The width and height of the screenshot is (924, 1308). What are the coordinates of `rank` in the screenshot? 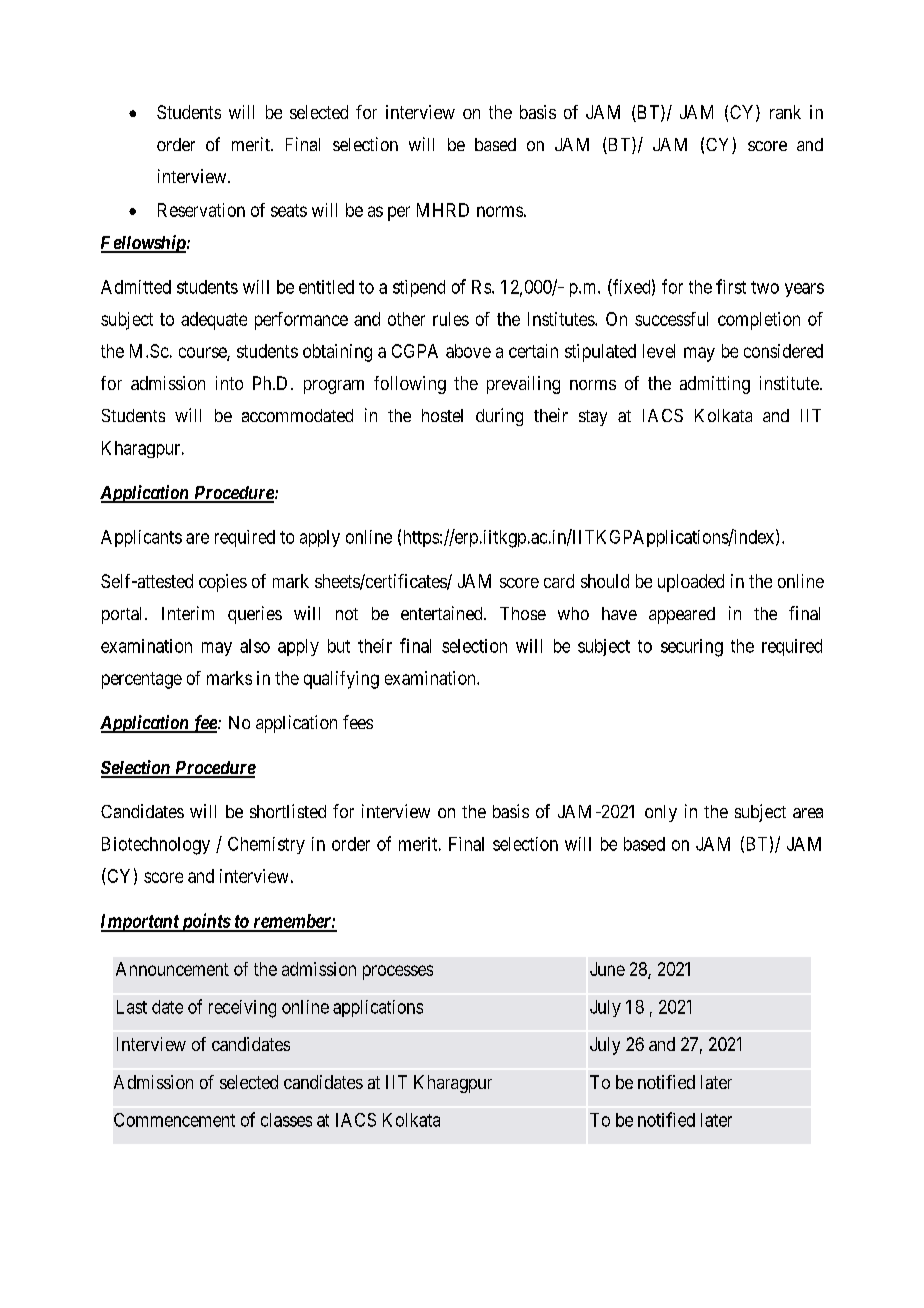 It's located at (785, 112).
